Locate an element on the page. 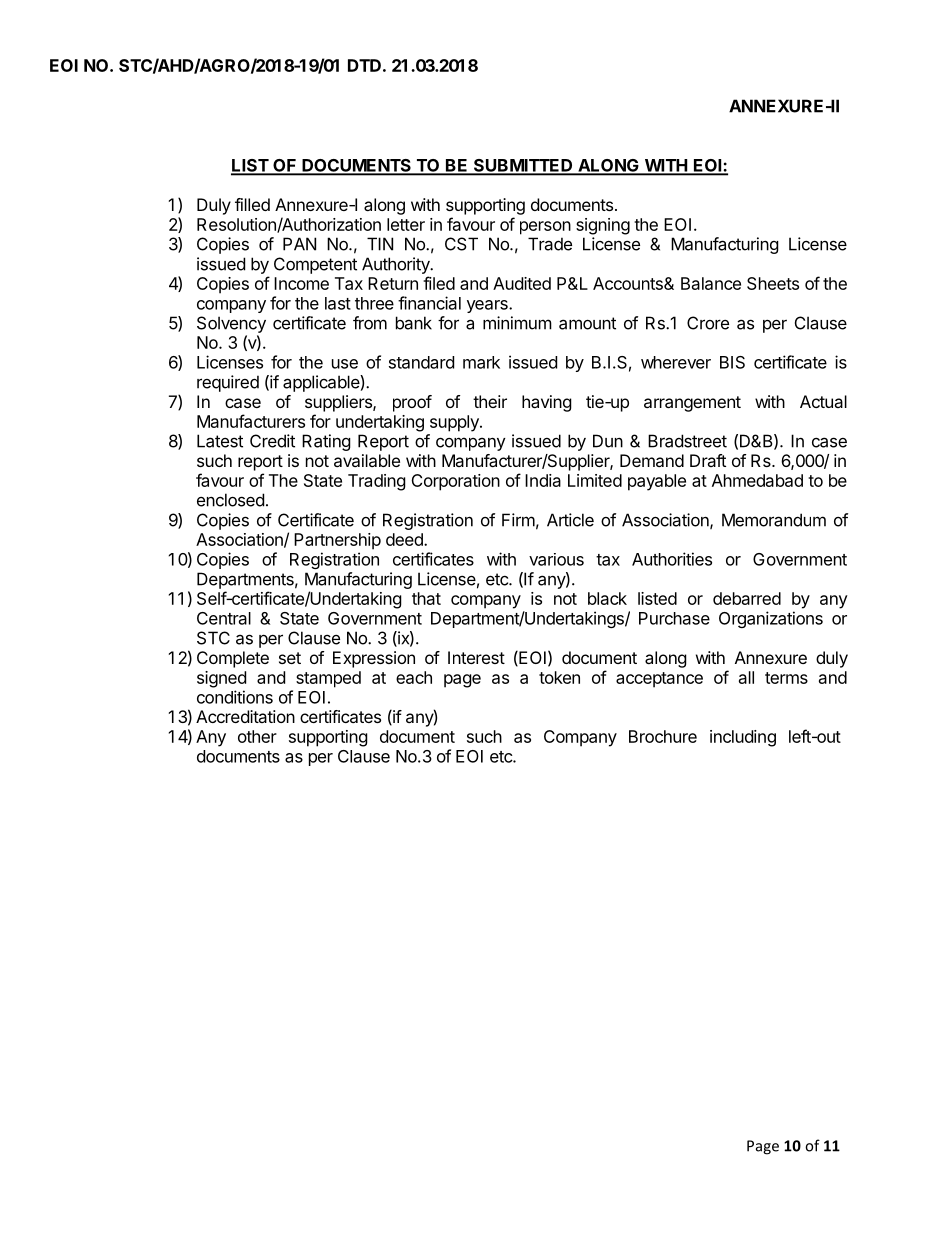 Image resolution: width=952 pixels, height=1233 pixels. Organizations is located at coordinates (771, 619).
